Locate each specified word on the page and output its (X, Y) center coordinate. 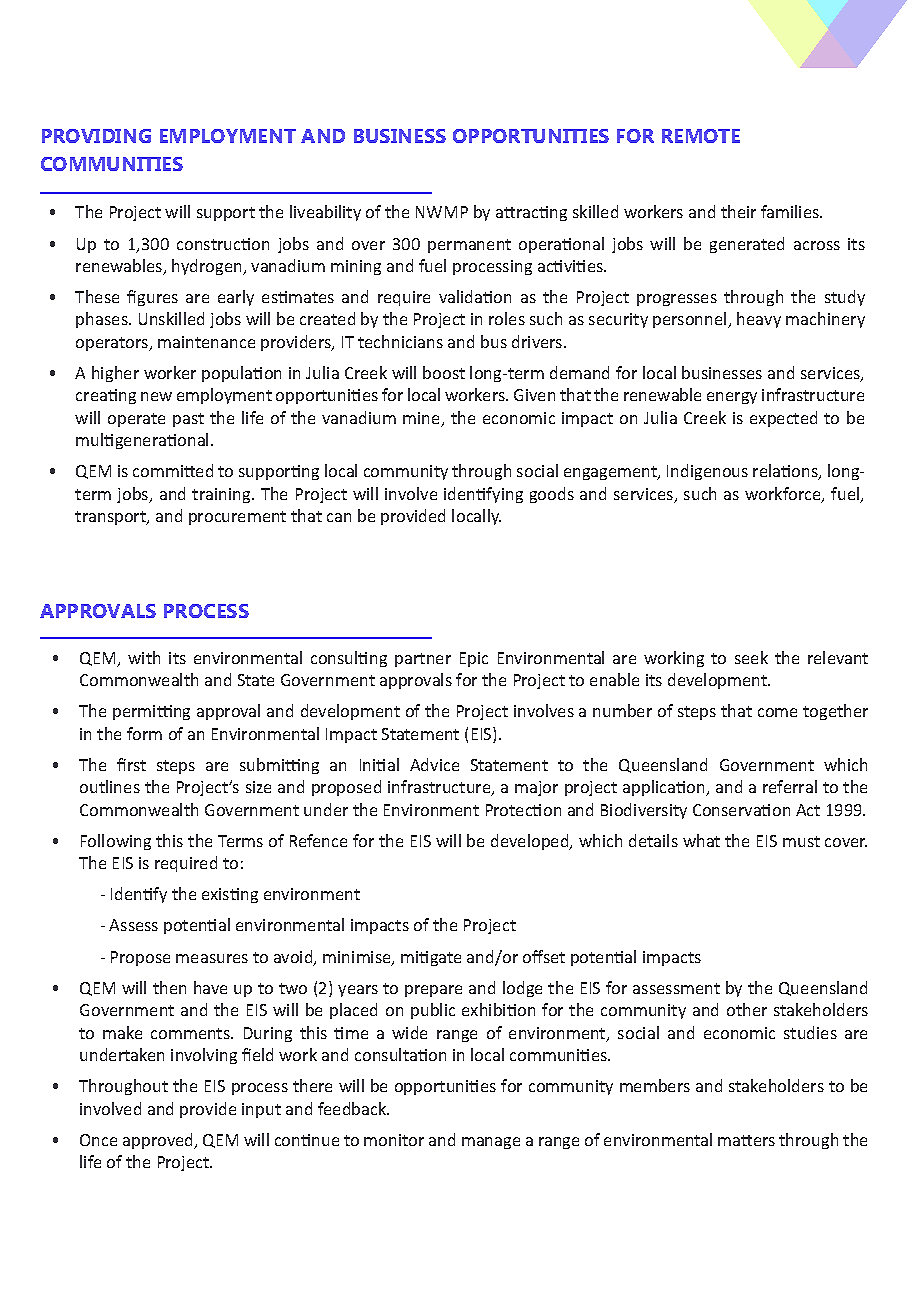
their (738, 211)
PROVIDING (96, 136)
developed (531, 842)
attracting (531, 213)
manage (491, 1143)
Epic (474, 659)
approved (159, 1141)
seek (751, 657)
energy (732, 398)
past (188, 420)
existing (230, 895)
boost (444, 372)
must (801, 841)
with (144, 657)
